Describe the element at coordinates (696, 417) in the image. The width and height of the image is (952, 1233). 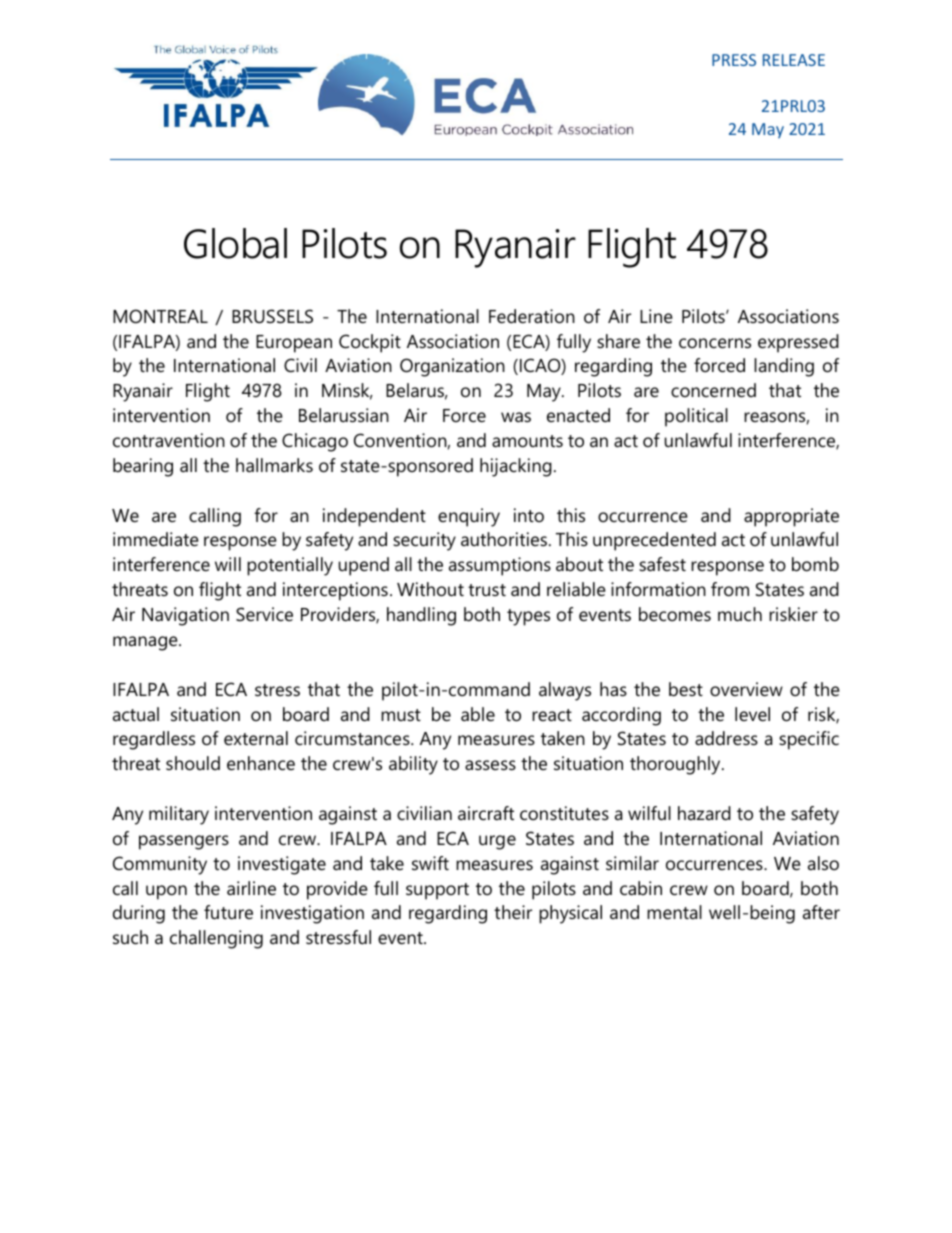
I see `political` at that location.
